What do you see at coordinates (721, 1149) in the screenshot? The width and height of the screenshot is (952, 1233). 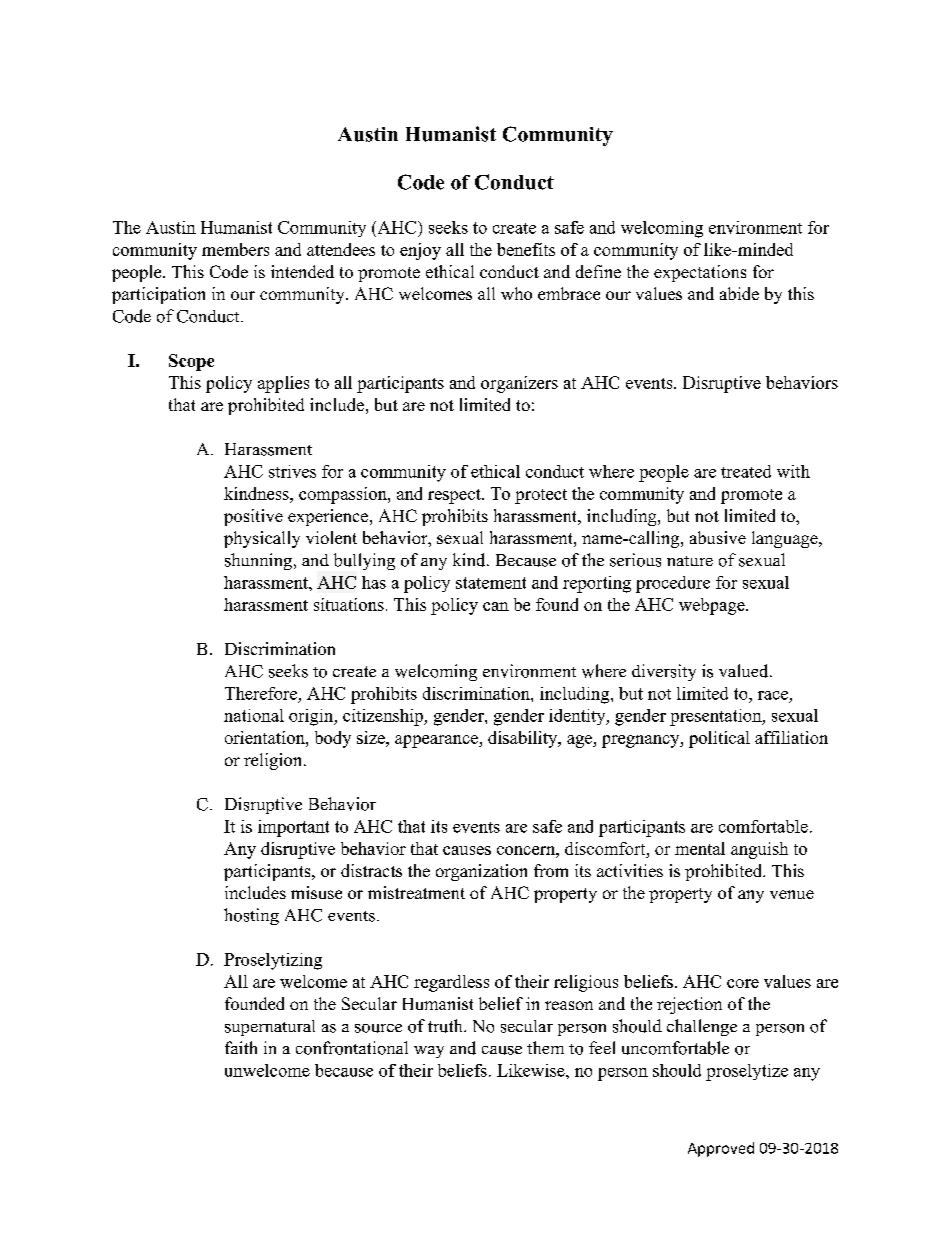 I see `Approved` at bounding box center [721, 1149].
